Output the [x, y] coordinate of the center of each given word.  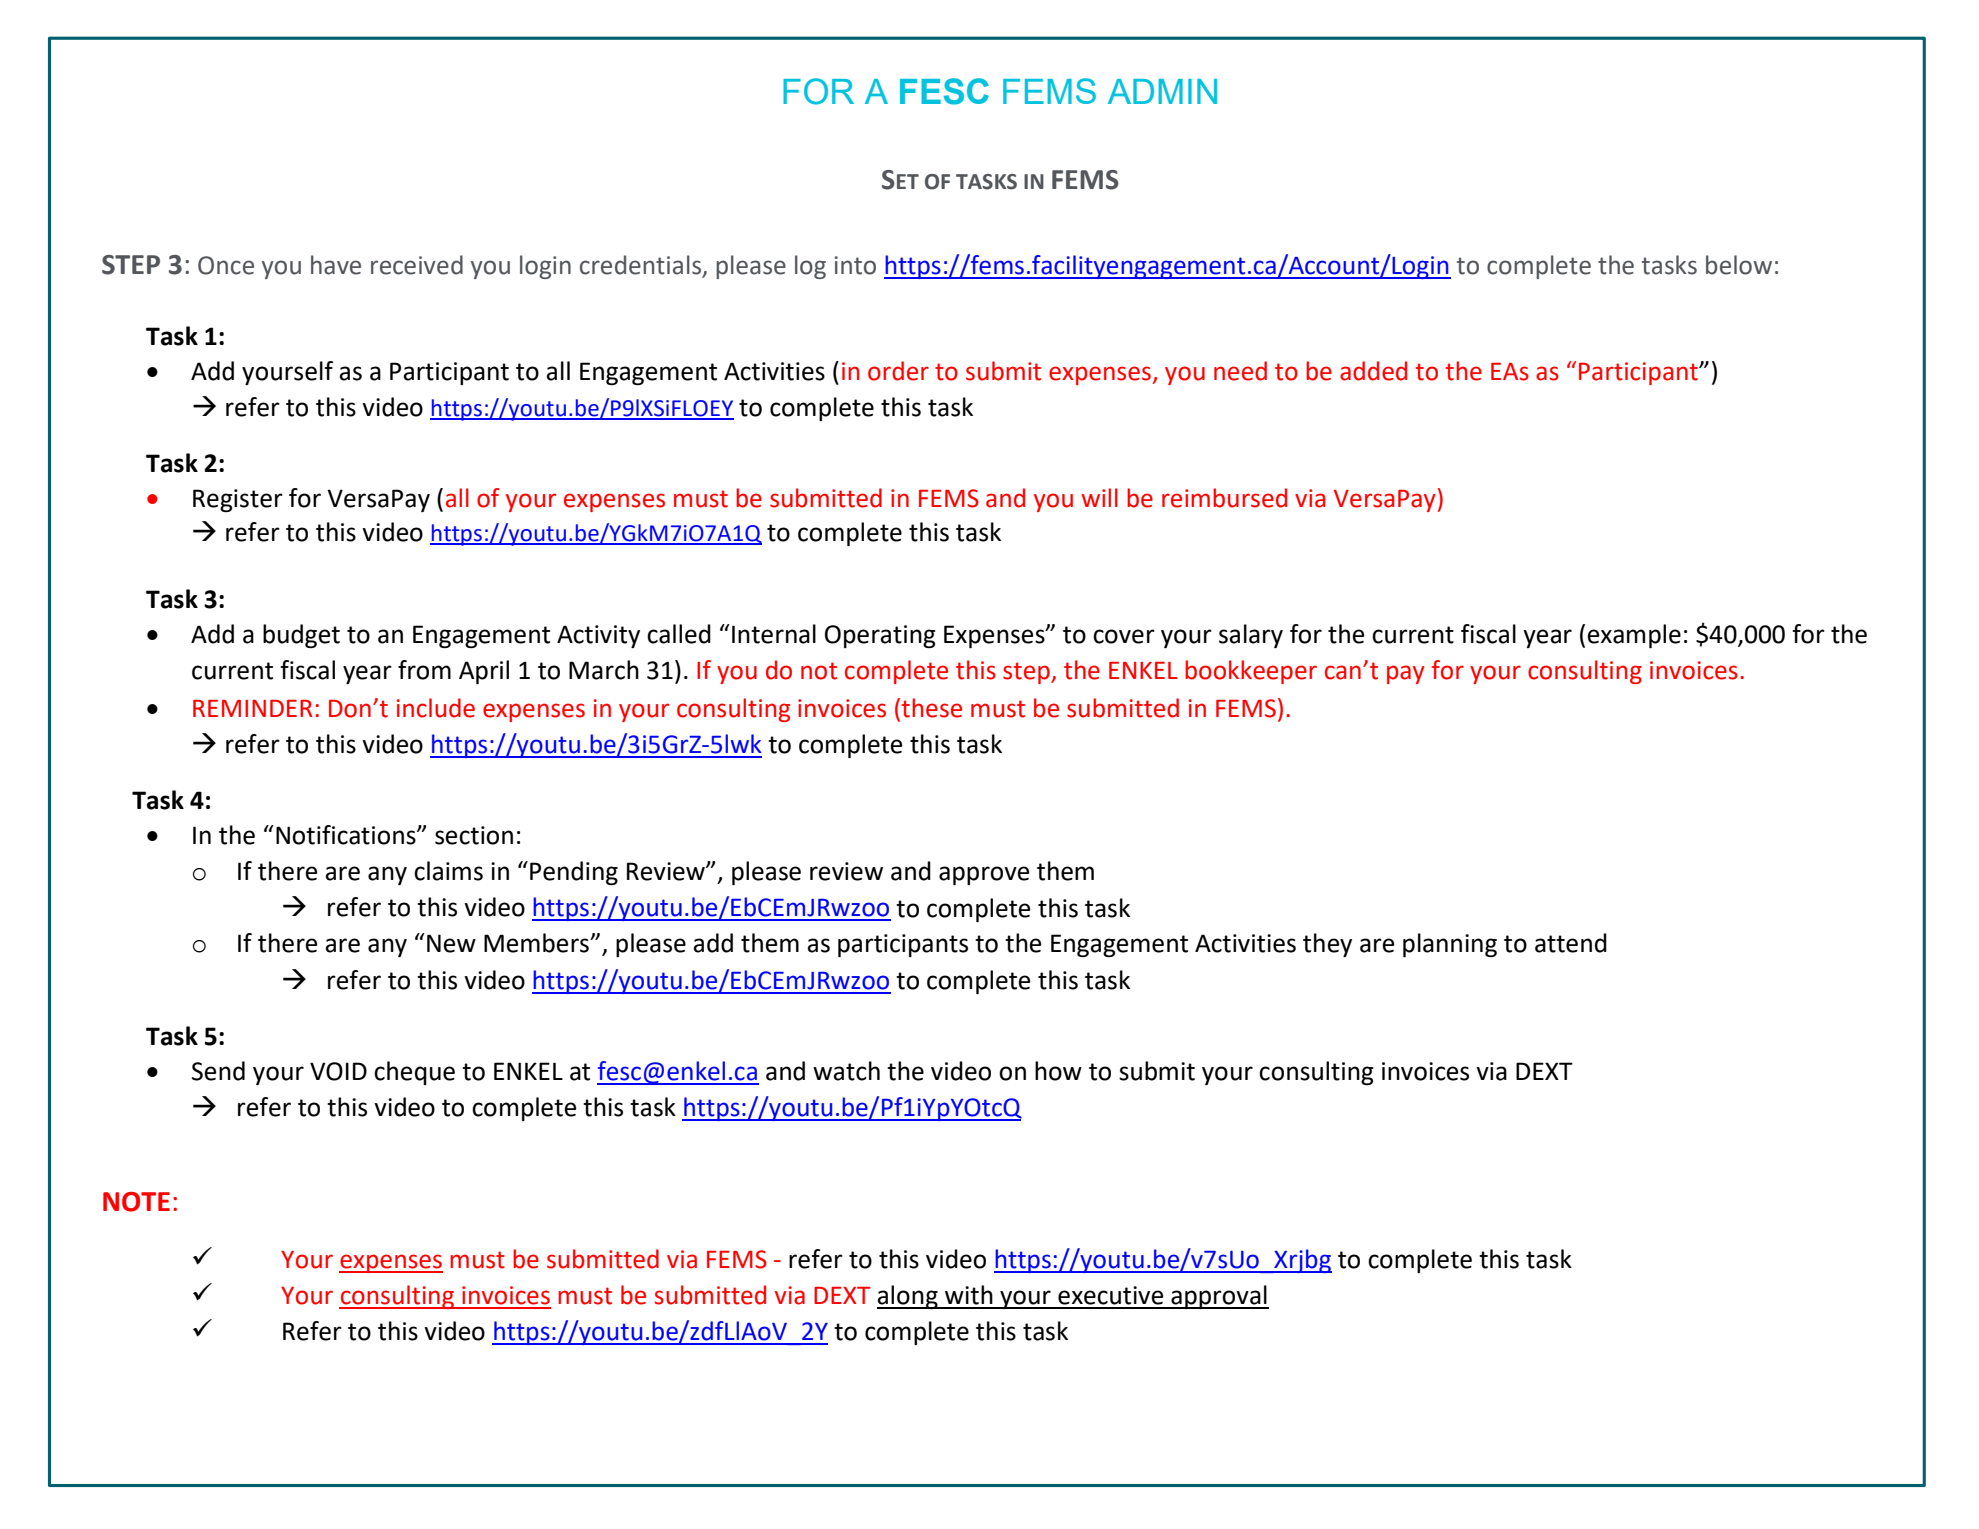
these [932, 708]
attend [1571, 943]
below [1739, 265]
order [898, 371]
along [908, 1297]
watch [846, 1071]
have [336, 265]
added [1373, 371]
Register [238, 500]
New [451, 943]
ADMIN [1162, 91]
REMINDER [252, 708]
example [1634, 636]
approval [1219, 1297]
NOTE [136, 1202]
